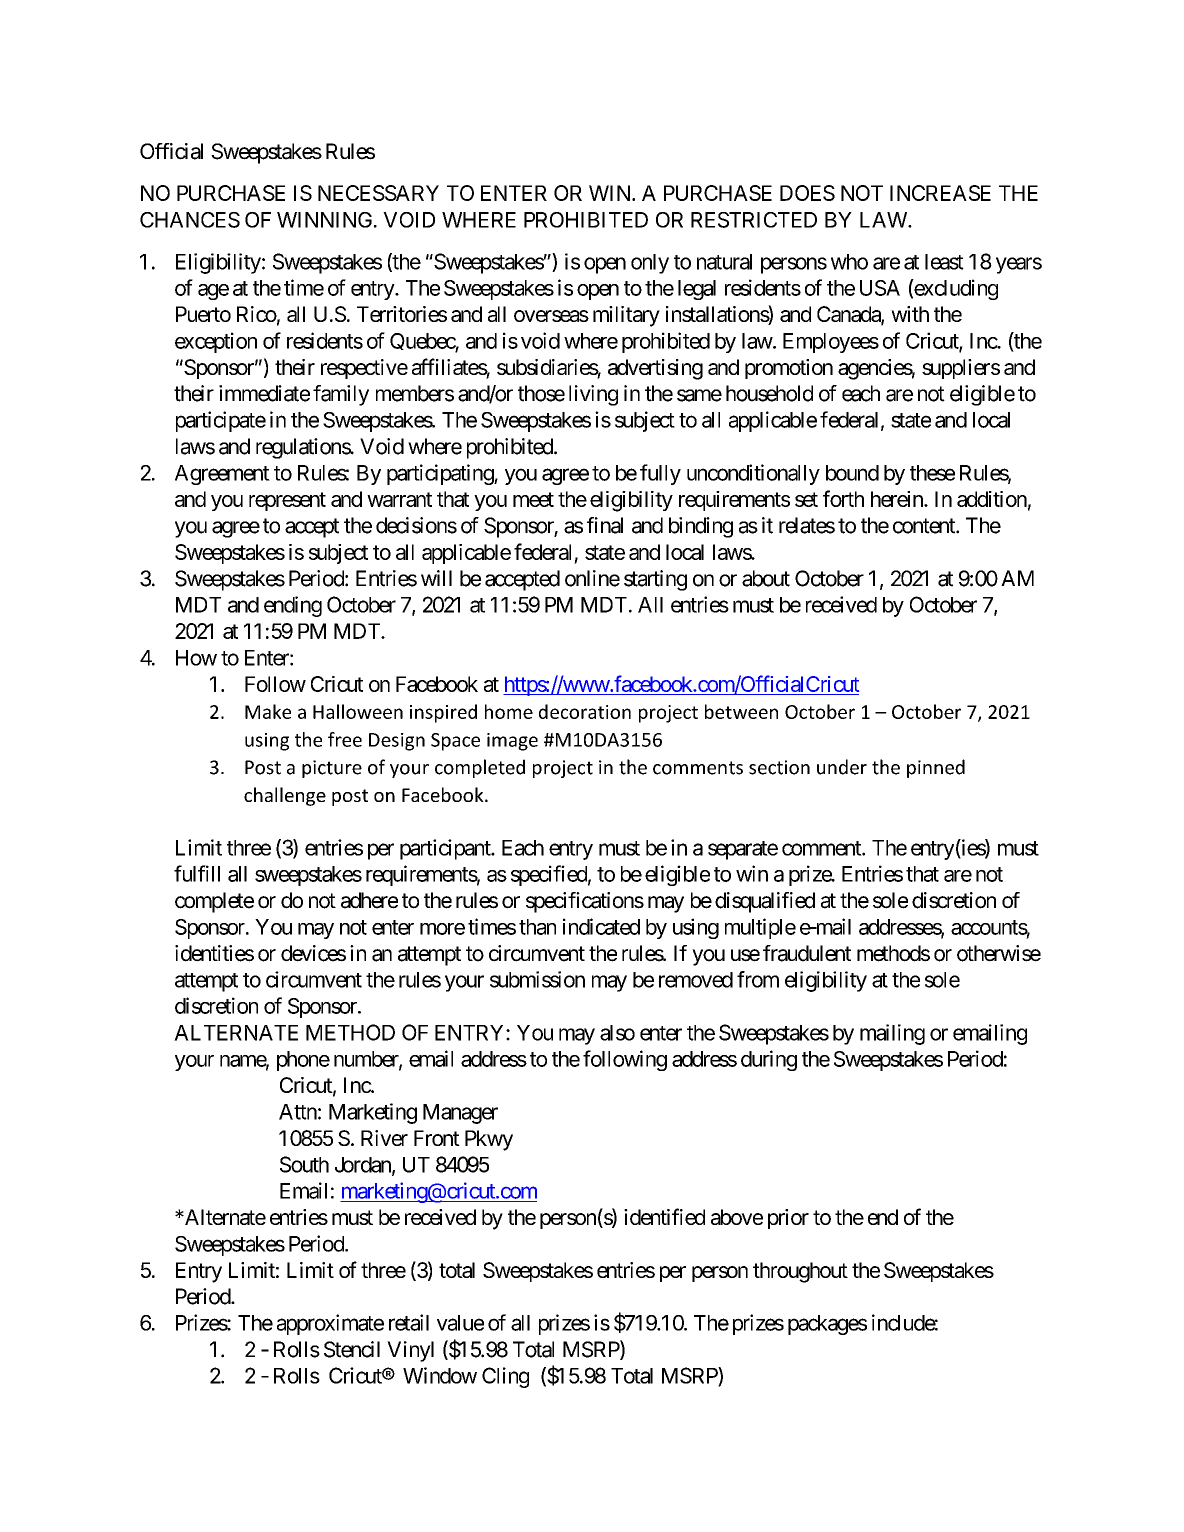  What do you see at coordinates (650, 264) in the screenshot?
I see `only` at bounding box center [650, 264].
